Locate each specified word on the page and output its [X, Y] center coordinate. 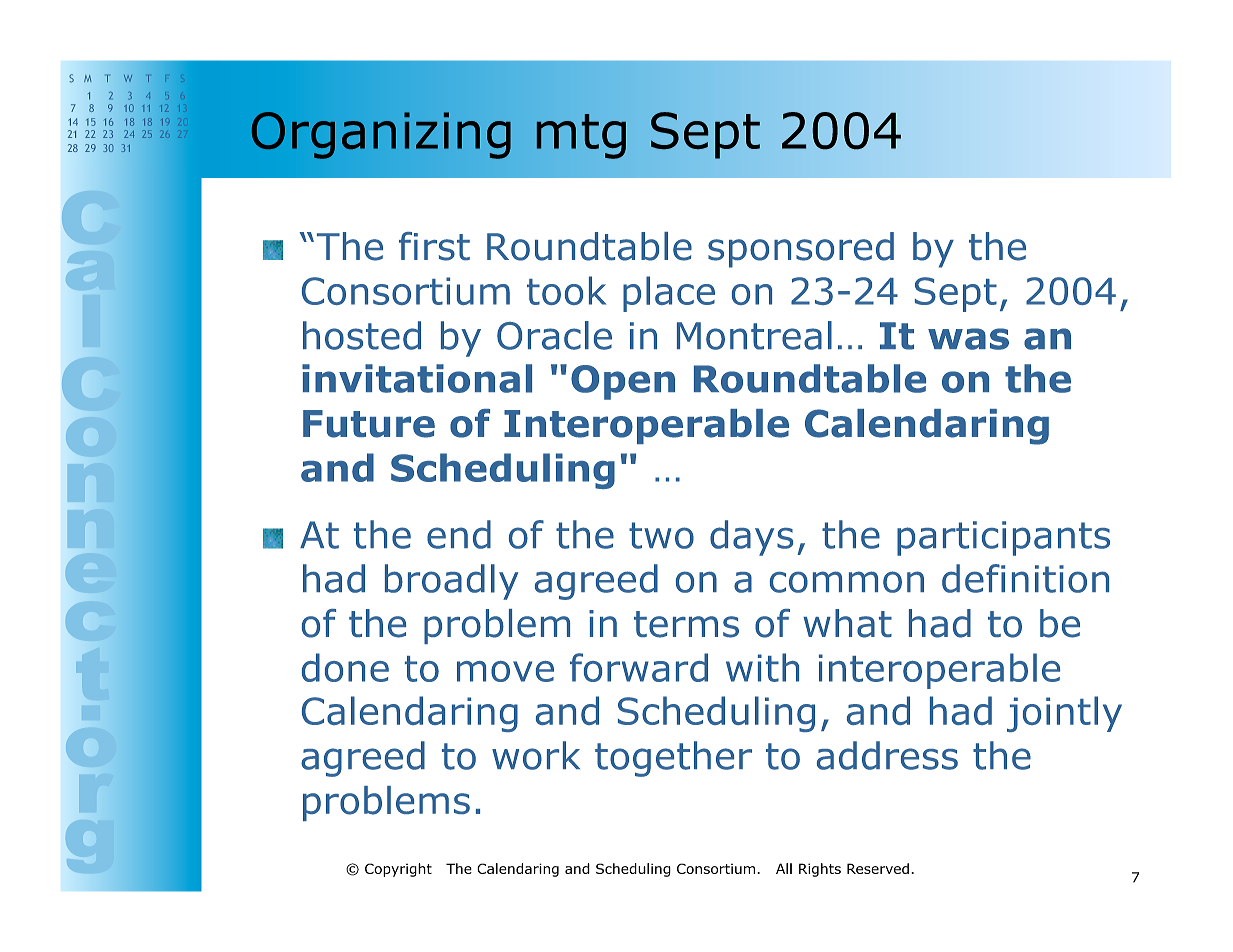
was [968, 339]
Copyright [398, 870]
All [784, 868]
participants [1003, 538]
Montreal [754, 335]
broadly [451, 582]
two [661, 535]
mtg [581, 136]
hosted [362, 335]
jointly [1064, 714]
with [762, 667]
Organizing [381, 135]
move [505, 671]
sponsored [801, 250]
